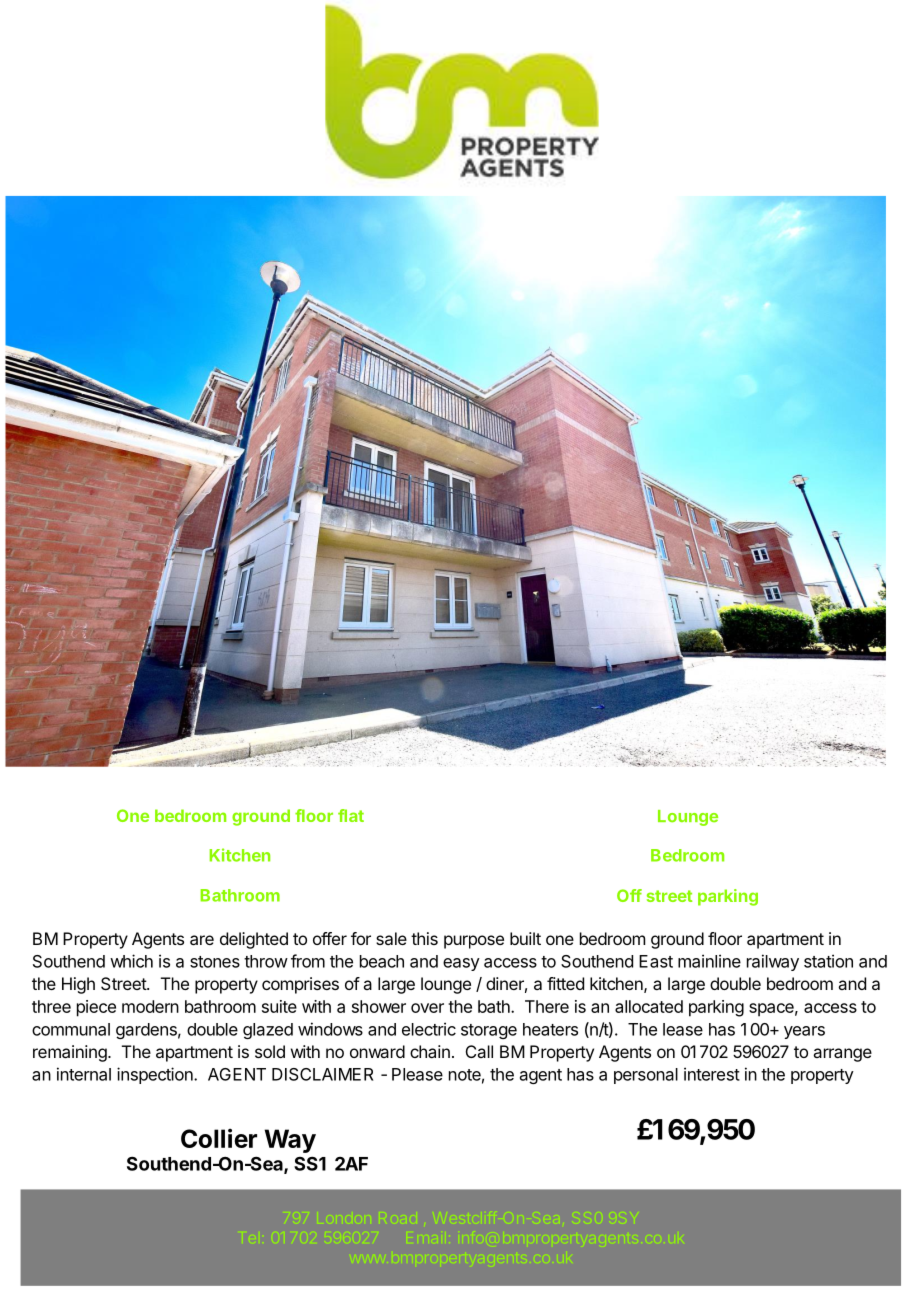 This document has width=924, height=1308. What do you see at coordinates (525, 938) in the document?
I see `built` at bounding box center [525, 938].
